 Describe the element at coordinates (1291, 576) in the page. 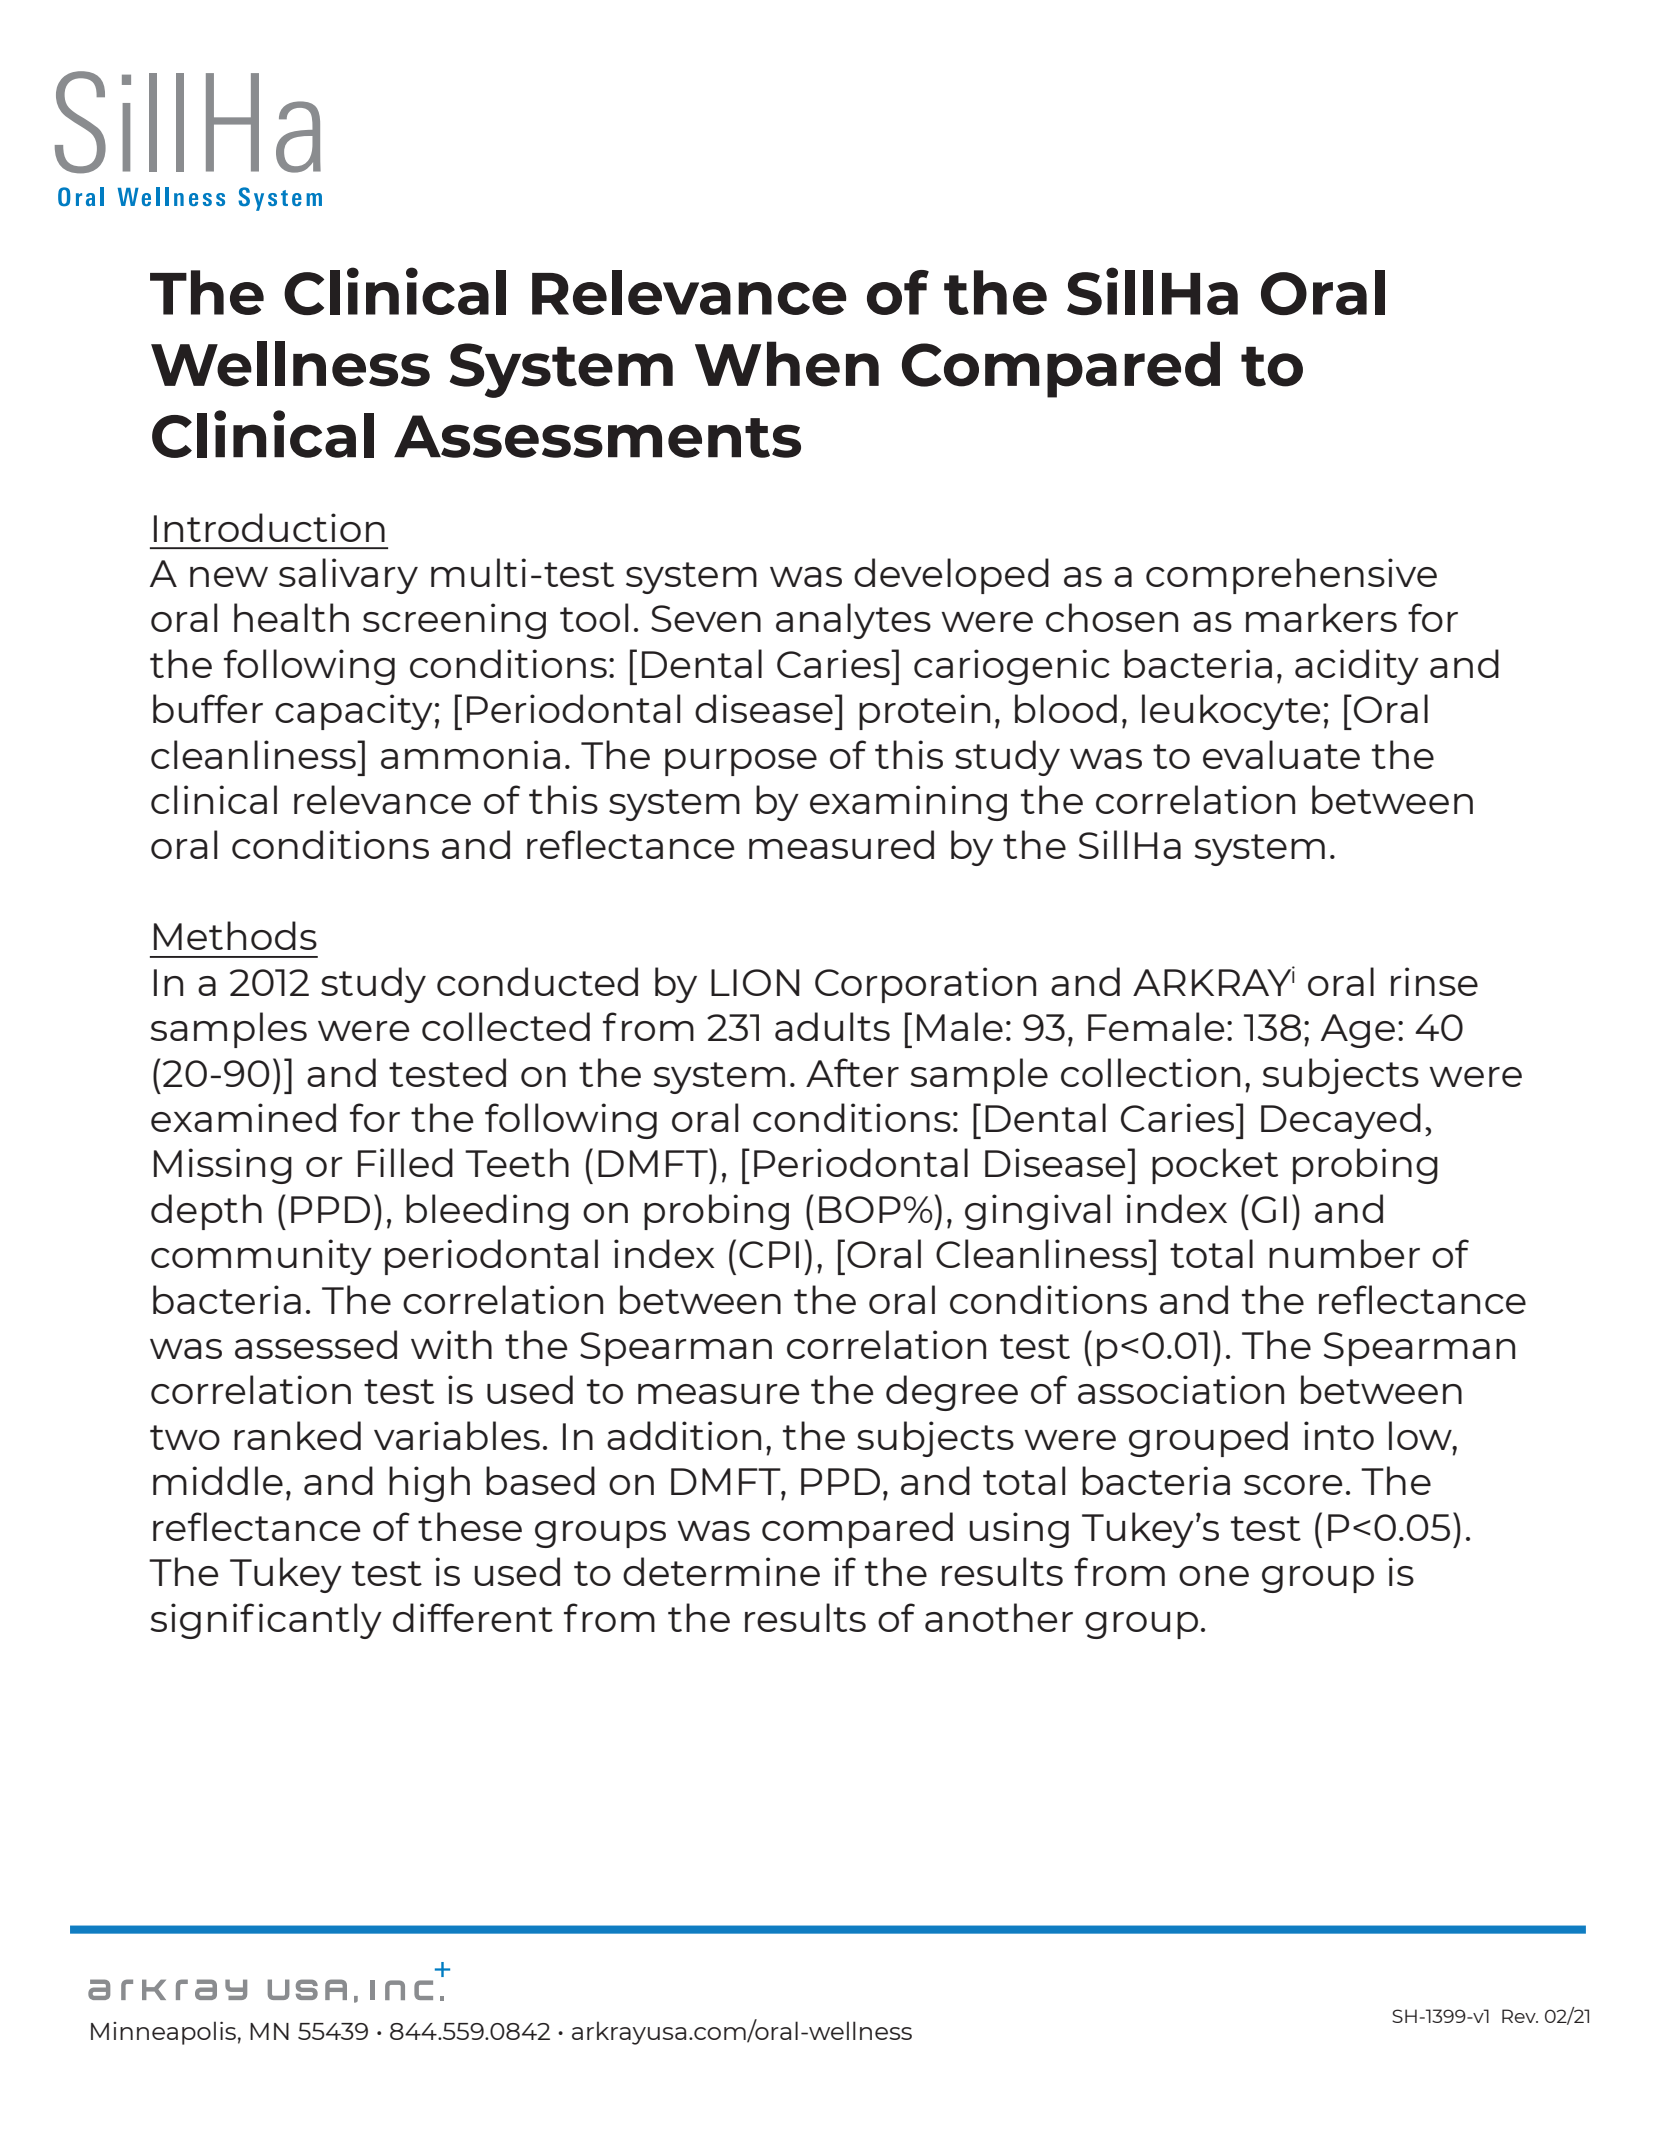

I see `comprehensive` at that location.
